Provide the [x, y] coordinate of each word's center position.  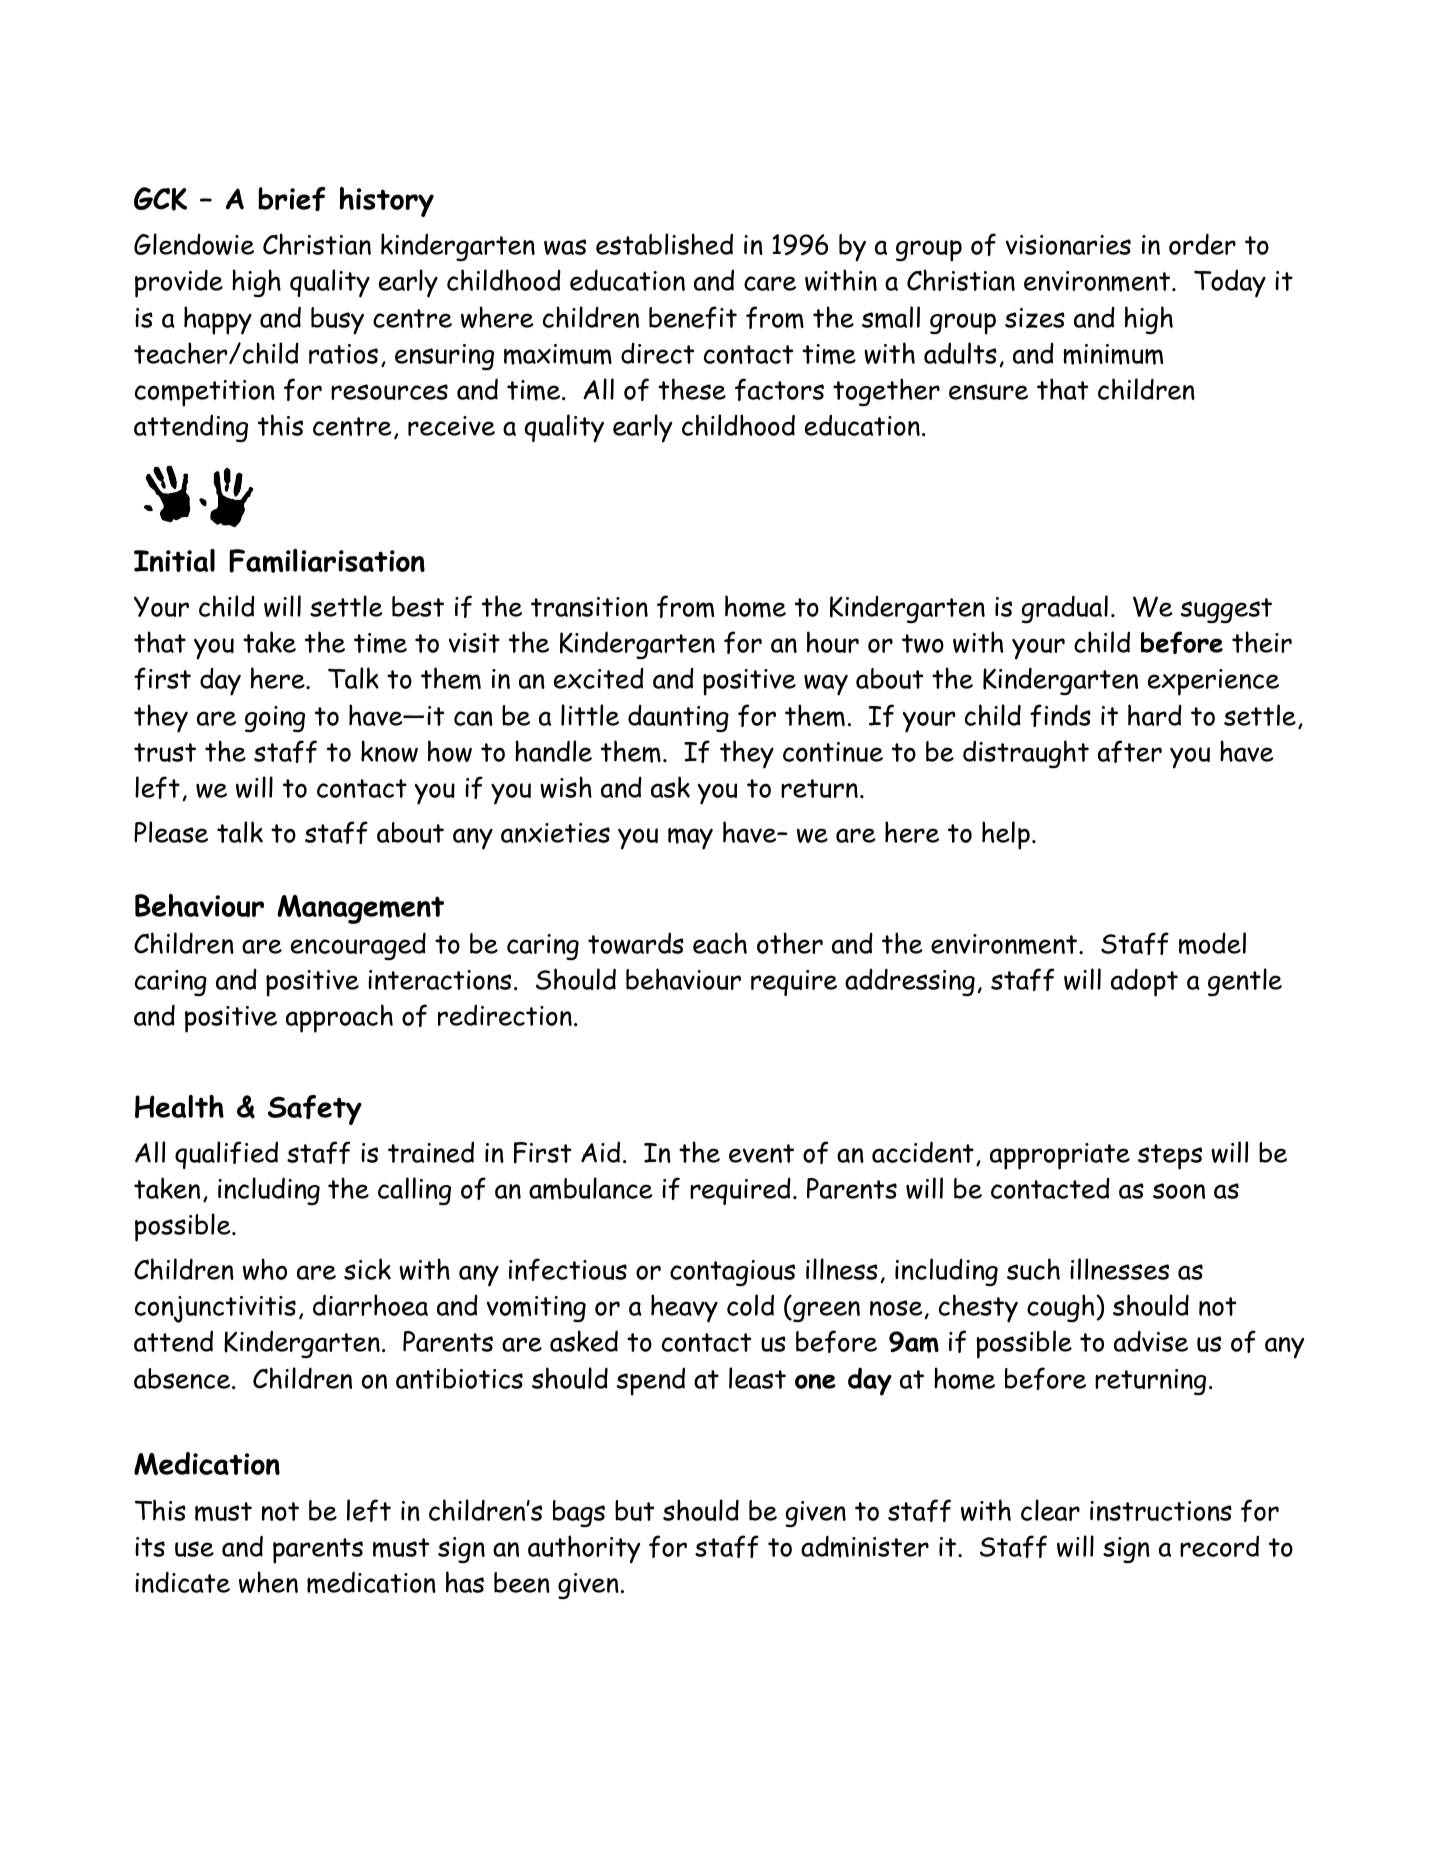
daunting [678, 718]
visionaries [1068, 245]
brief [292, 199]
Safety [315, 1110]
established [664, 244]
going [275, 719]
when [268, 1582]
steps [1170, 1157]
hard [1155, 715]
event [761, 1153]
